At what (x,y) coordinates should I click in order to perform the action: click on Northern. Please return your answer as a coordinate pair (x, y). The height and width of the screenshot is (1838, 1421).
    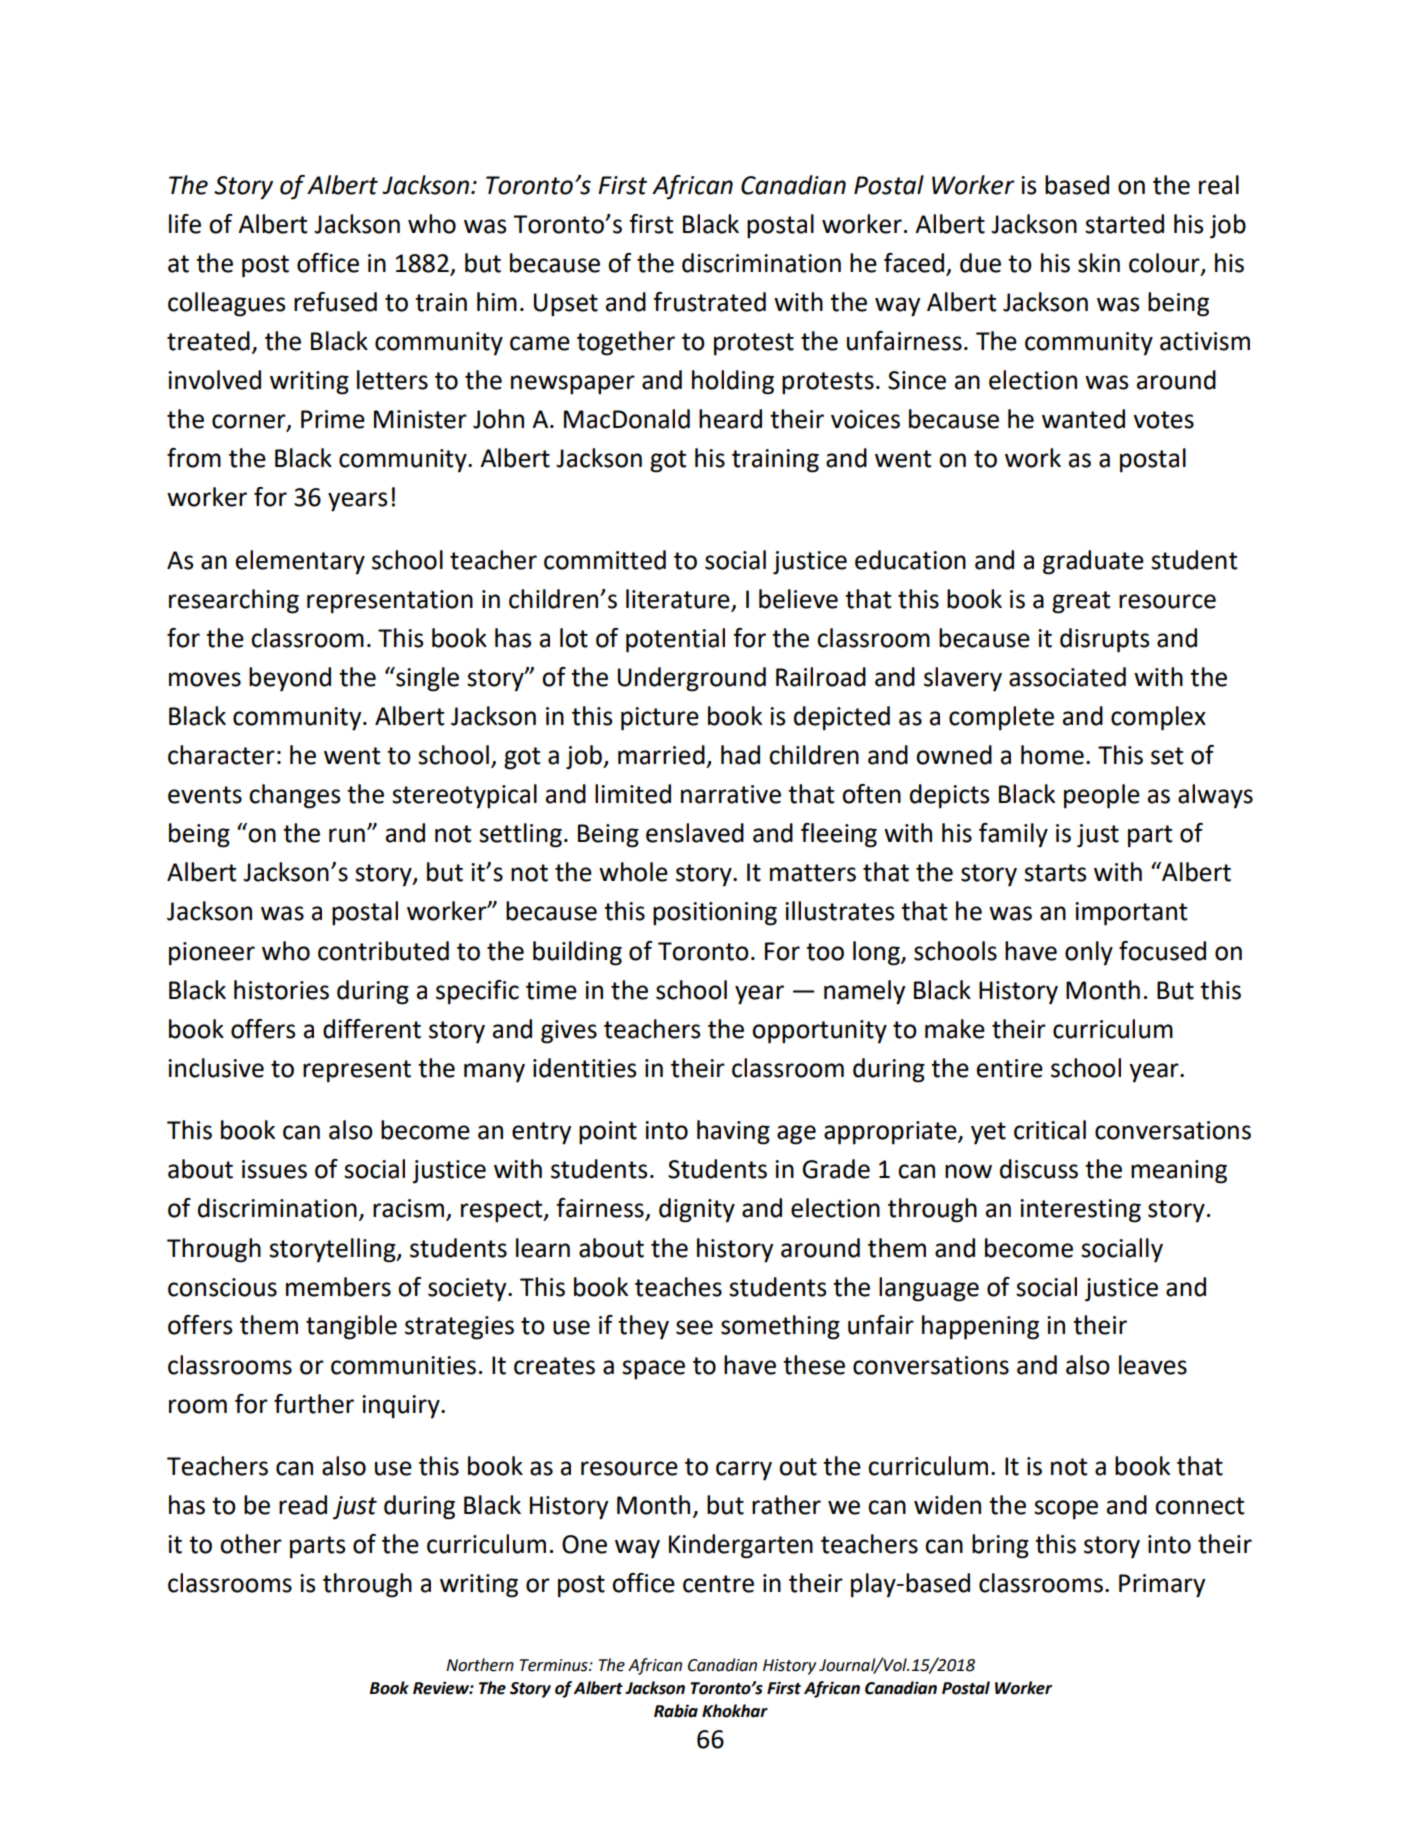
    Looking at the image, I should click on (480, 1665).
